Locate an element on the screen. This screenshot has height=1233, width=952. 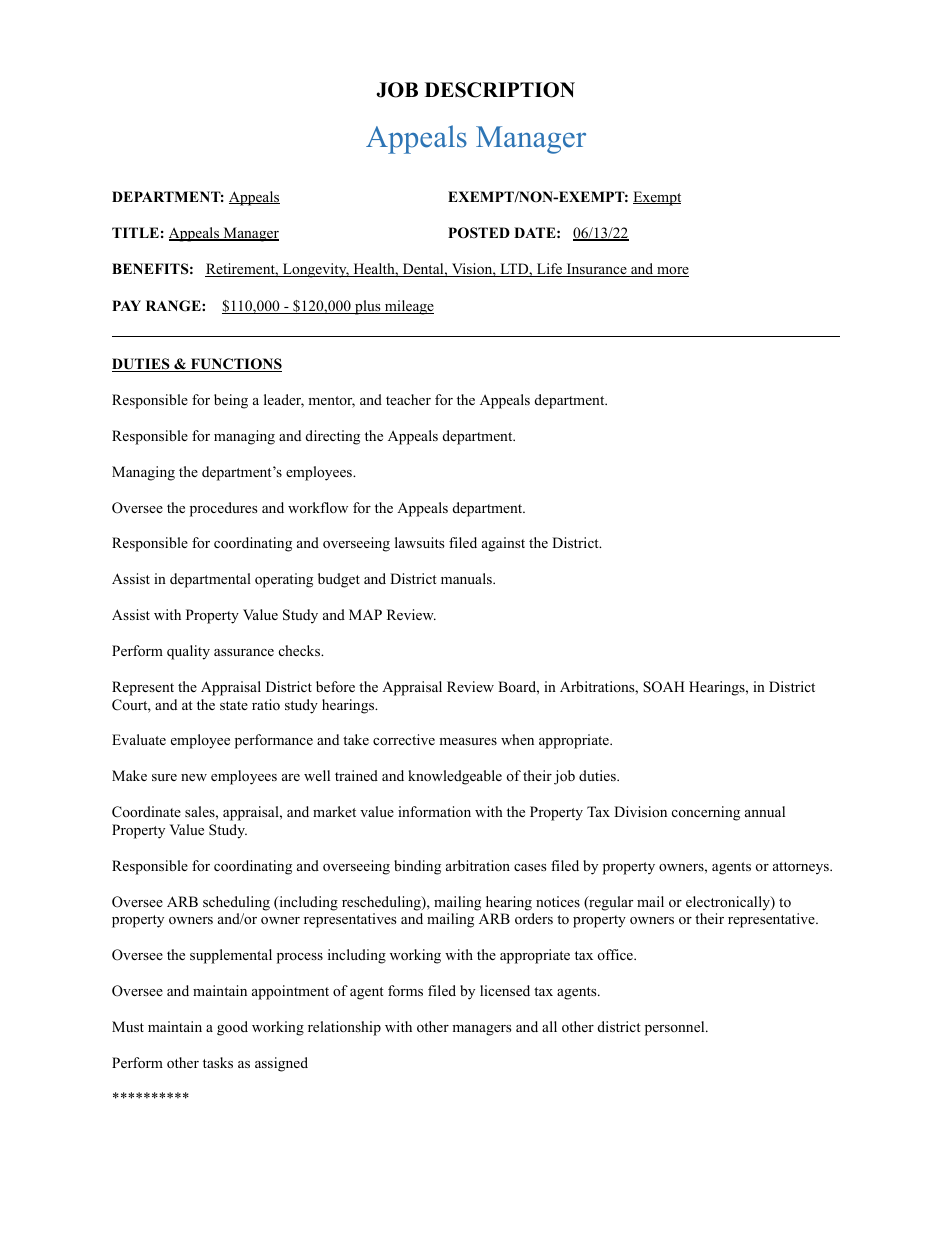
TITLE is located at coordinates (135, 232).
